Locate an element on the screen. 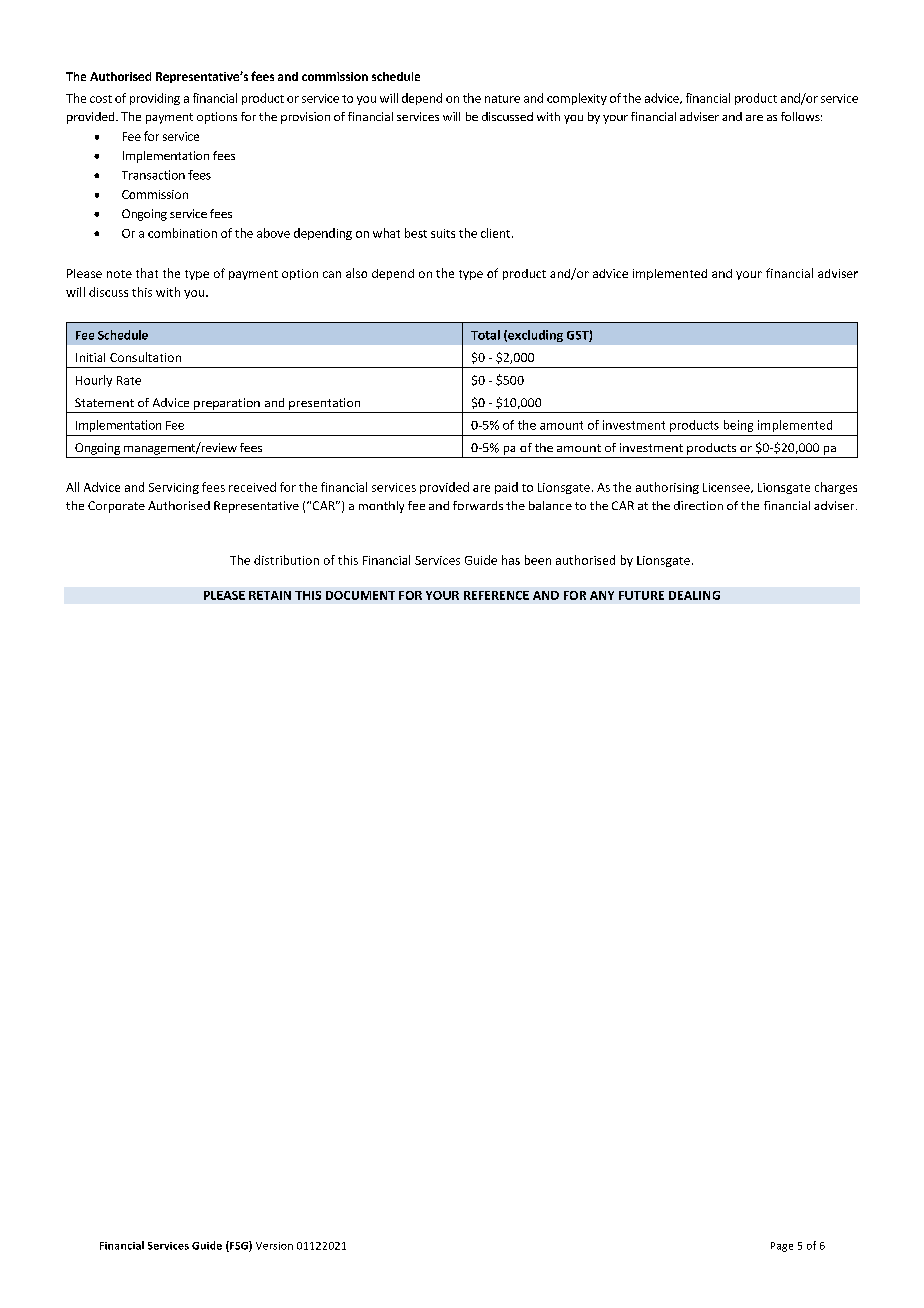 This screenshot has height=1308, width=924. RETAIN is located at coordinates (270, 595).
